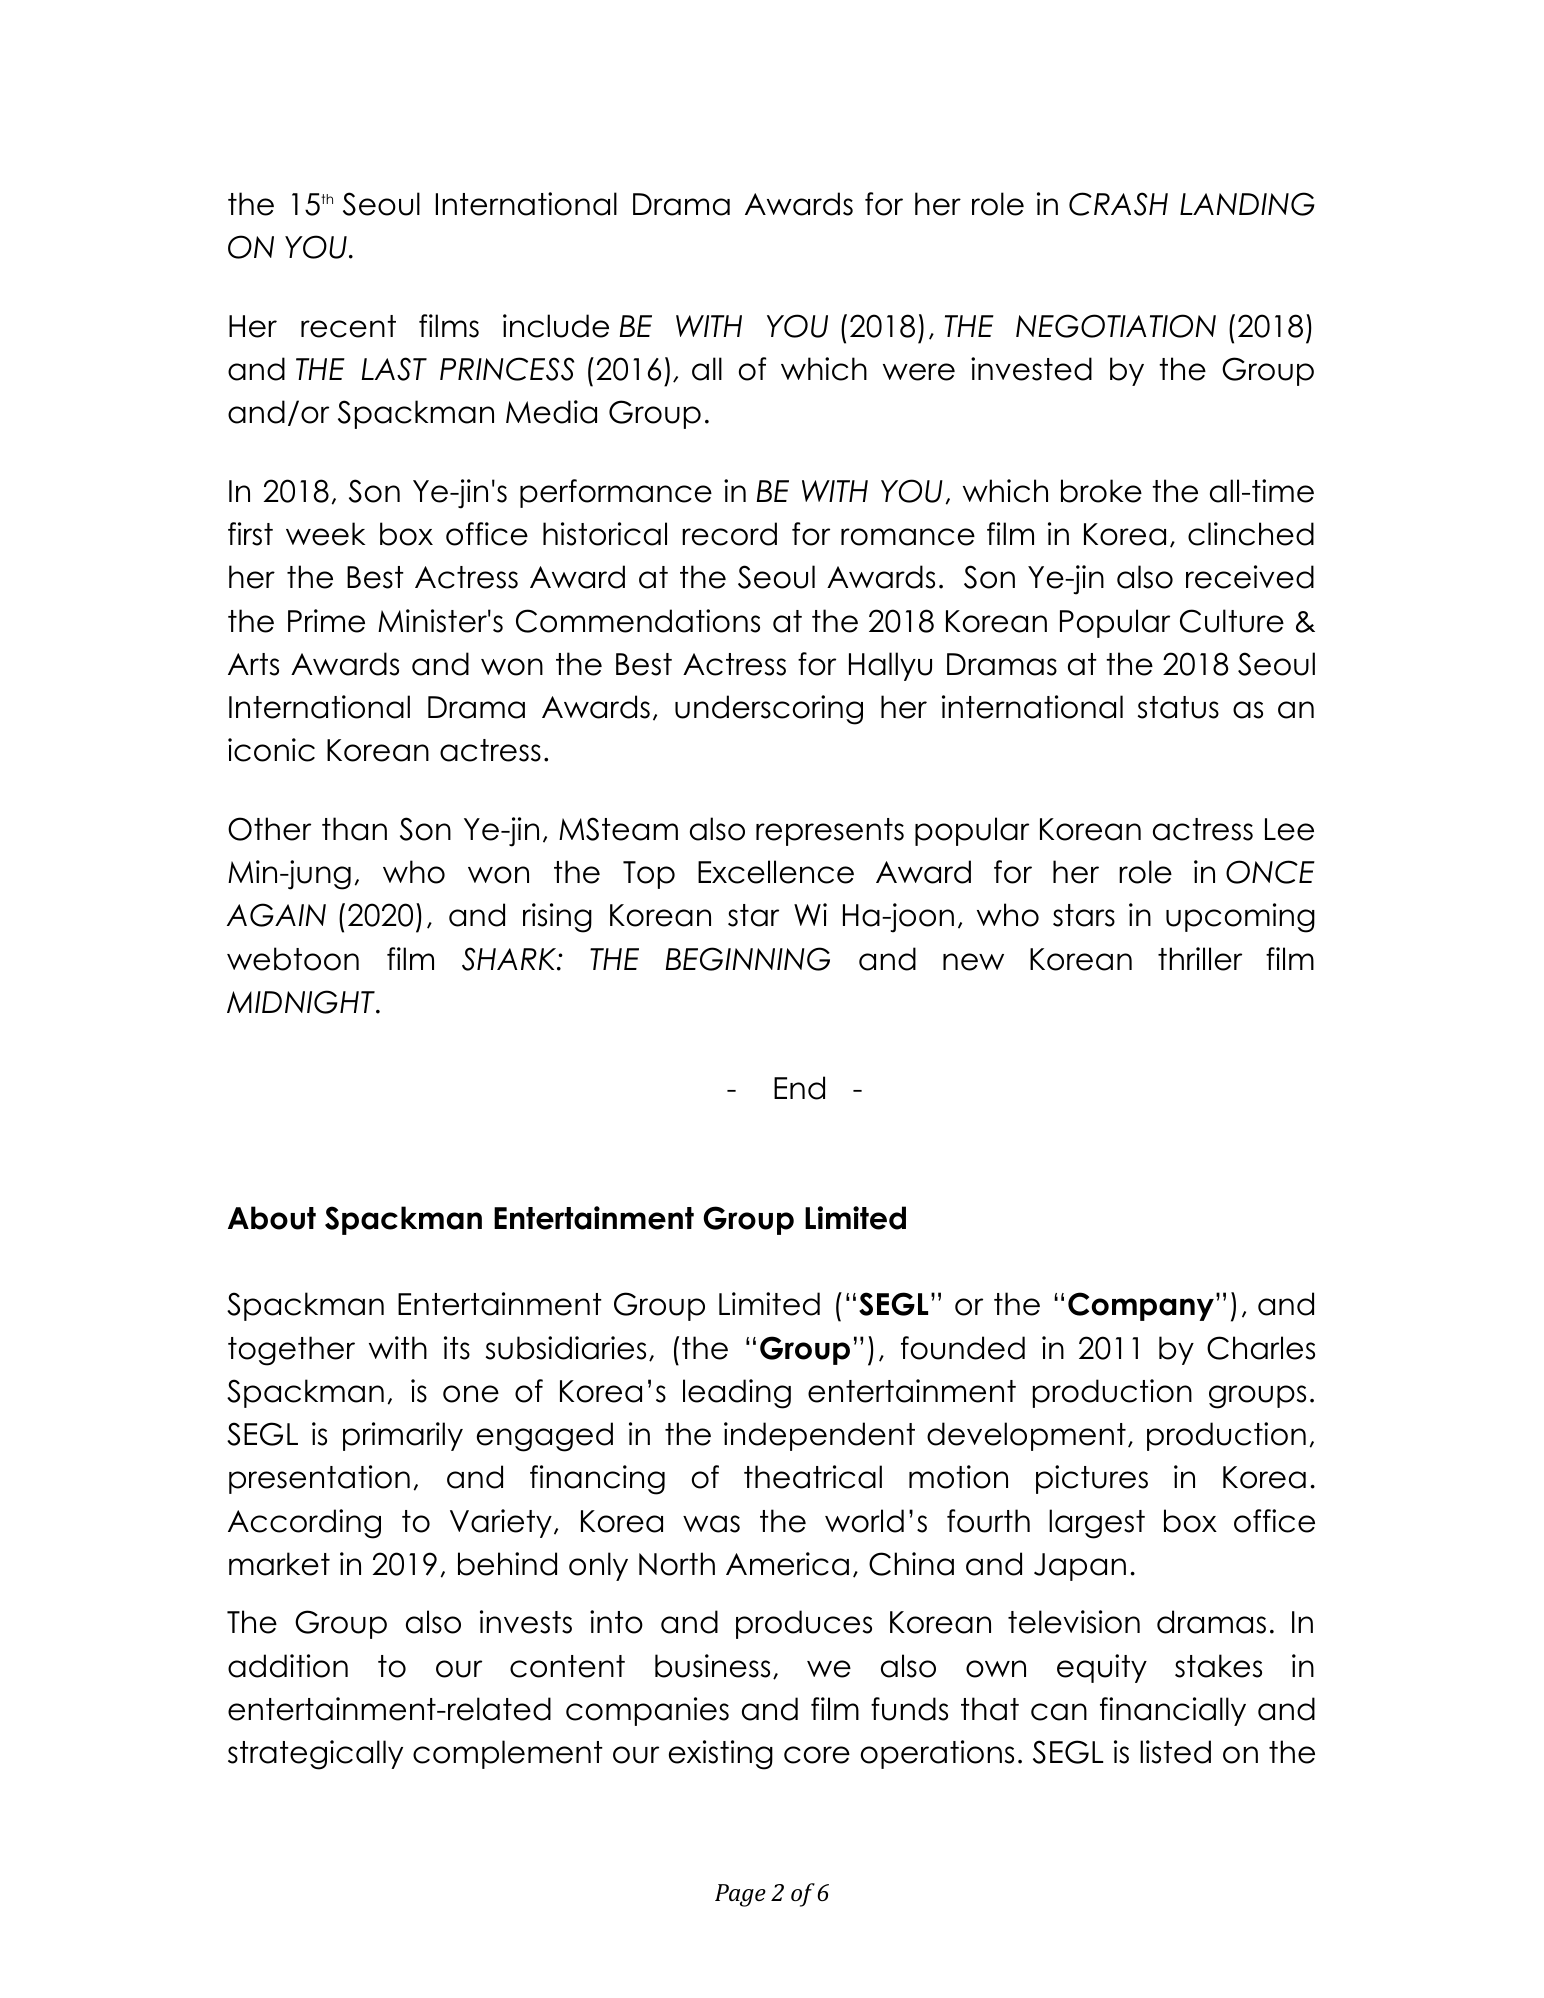 The height and width of the page is (1998, 1544). What do you see at coordinates (302, 1002) in the page?
I see `MIDNIGHT` at bounding box center [302, 1002].
